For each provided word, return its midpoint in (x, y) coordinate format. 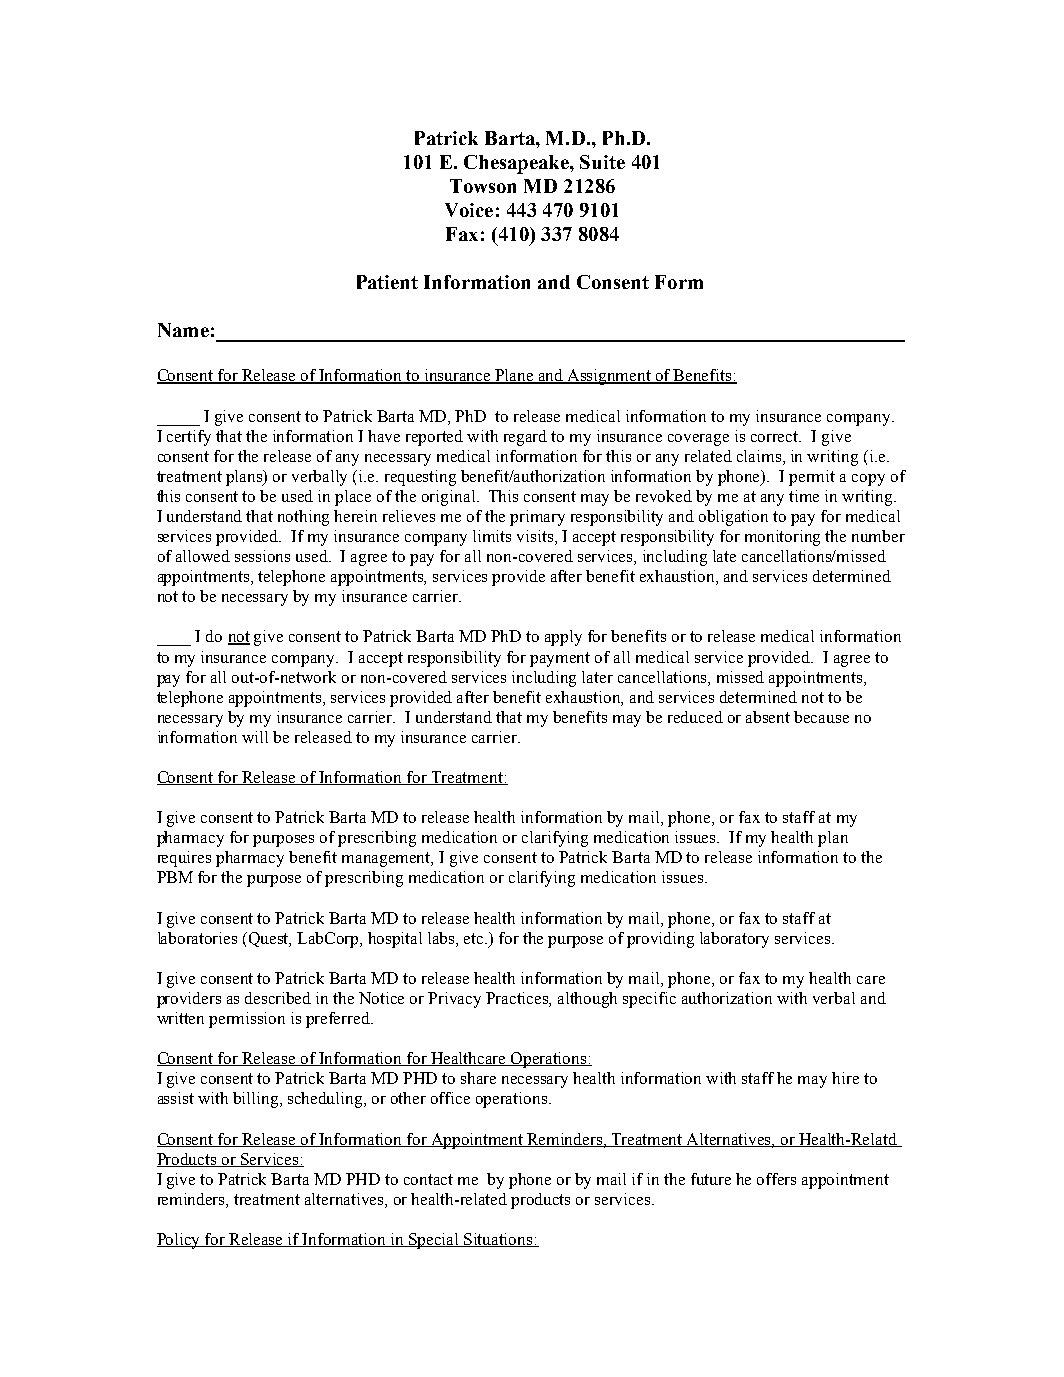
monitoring (782, 538)
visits (536, 537)
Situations (499, 1240)
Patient (387, 282)
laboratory (734, 940)
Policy (180, 1241)
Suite (602, 162)
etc (475, 938)
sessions (262, 556)
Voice (469, 210)
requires (184, 859)
